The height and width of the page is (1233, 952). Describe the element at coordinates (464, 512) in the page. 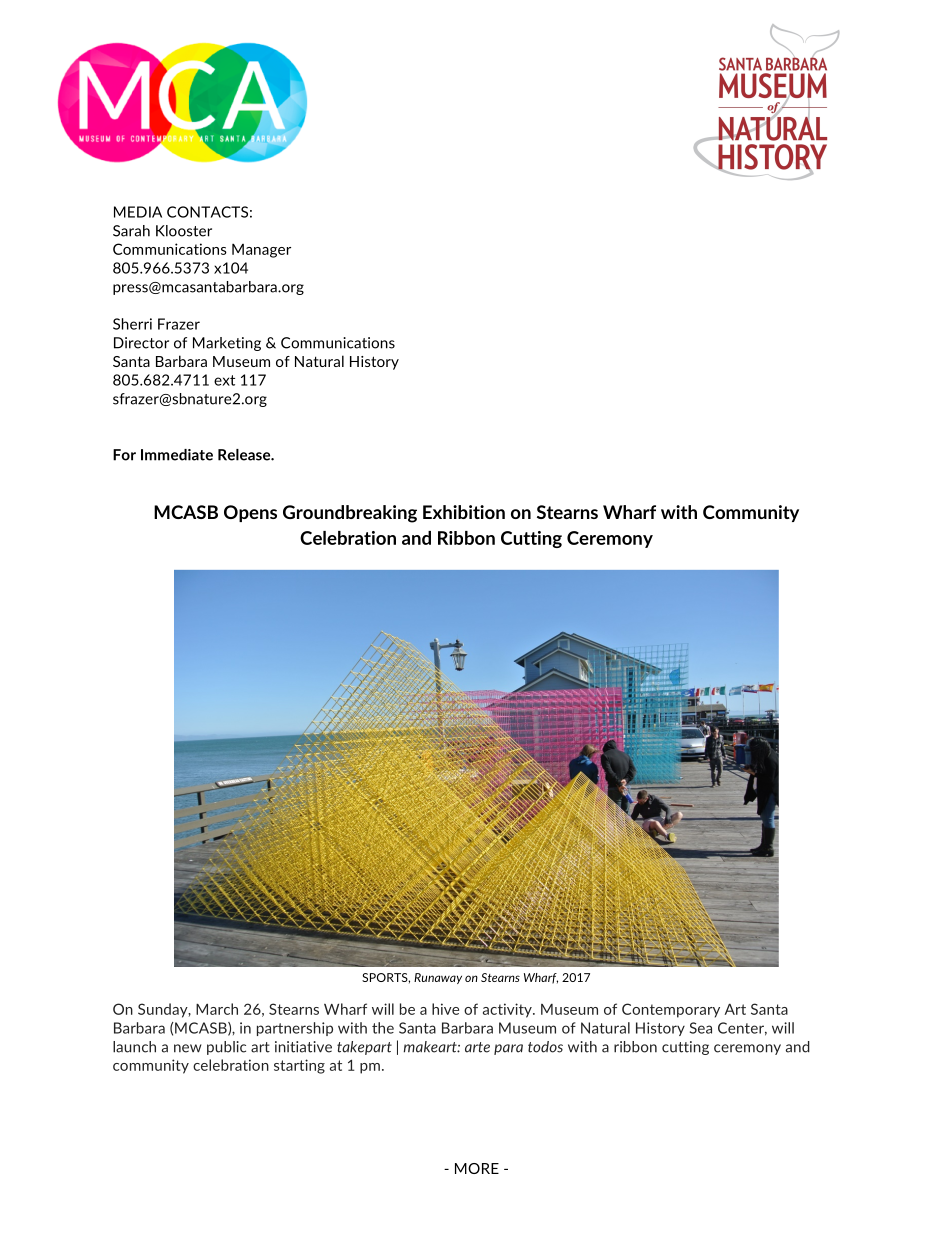

I see `Exhibition` at that location.
